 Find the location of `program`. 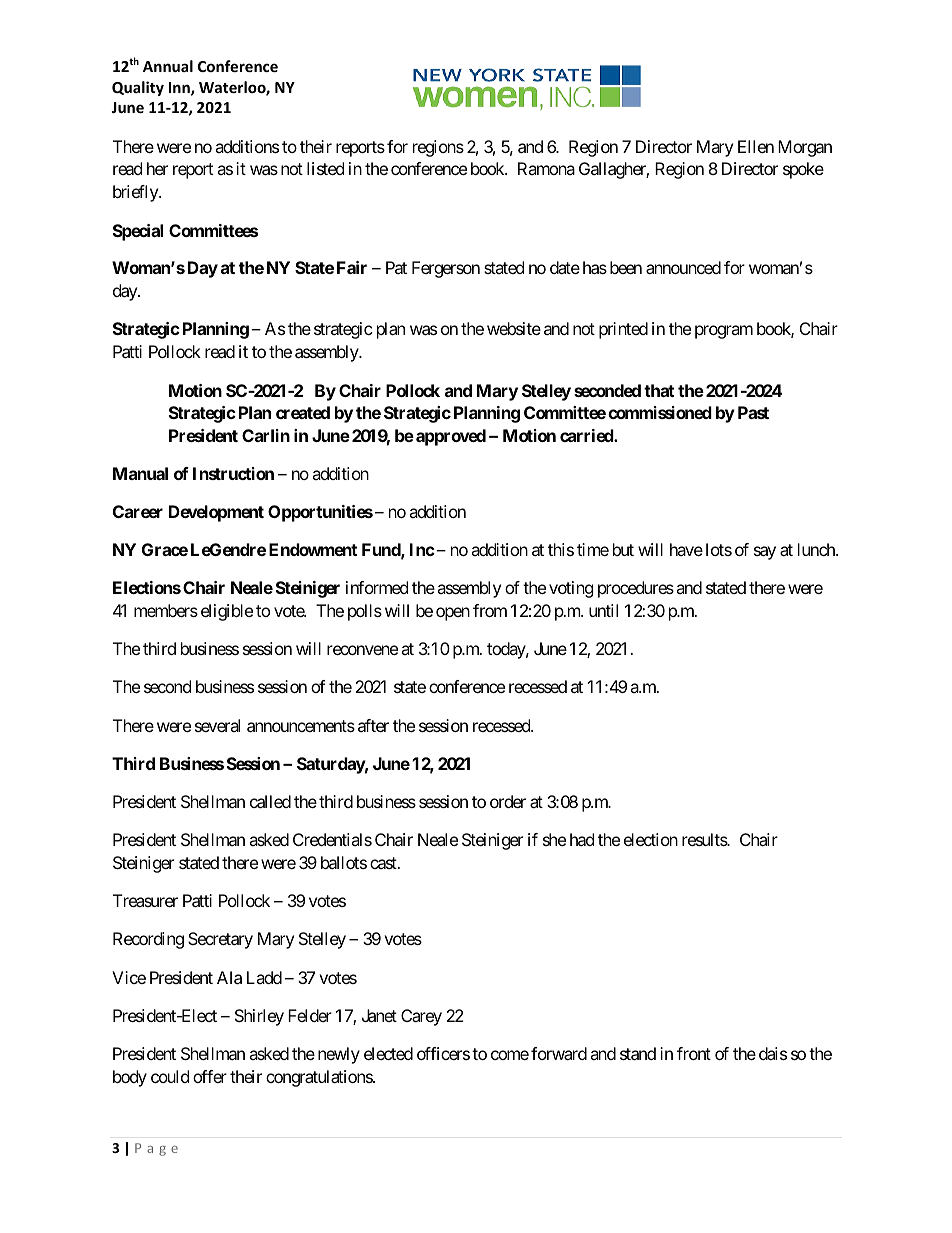

program is located at coordinates (724, 332).
